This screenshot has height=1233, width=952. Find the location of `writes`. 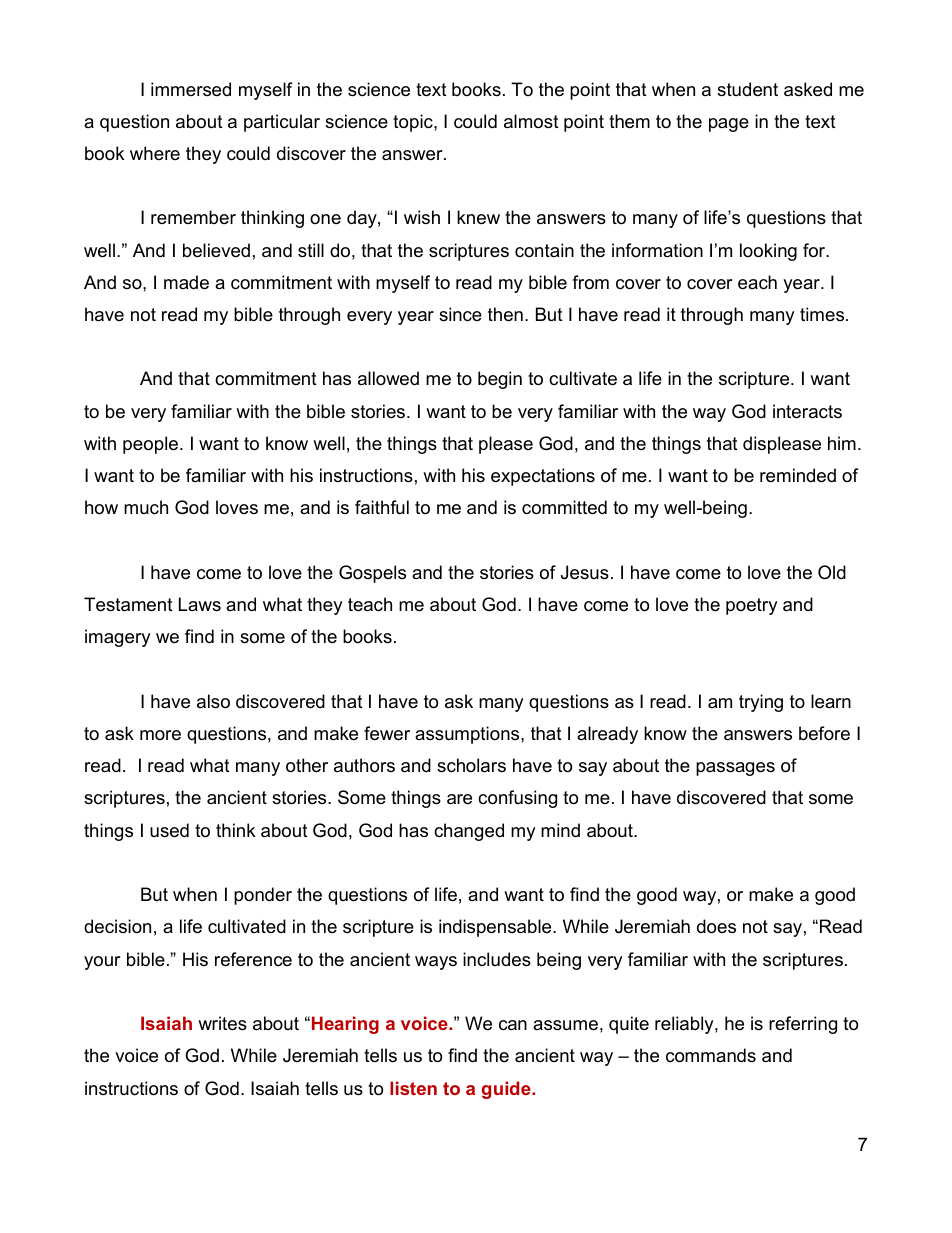

writes is located at coordinates (222, 1023).
